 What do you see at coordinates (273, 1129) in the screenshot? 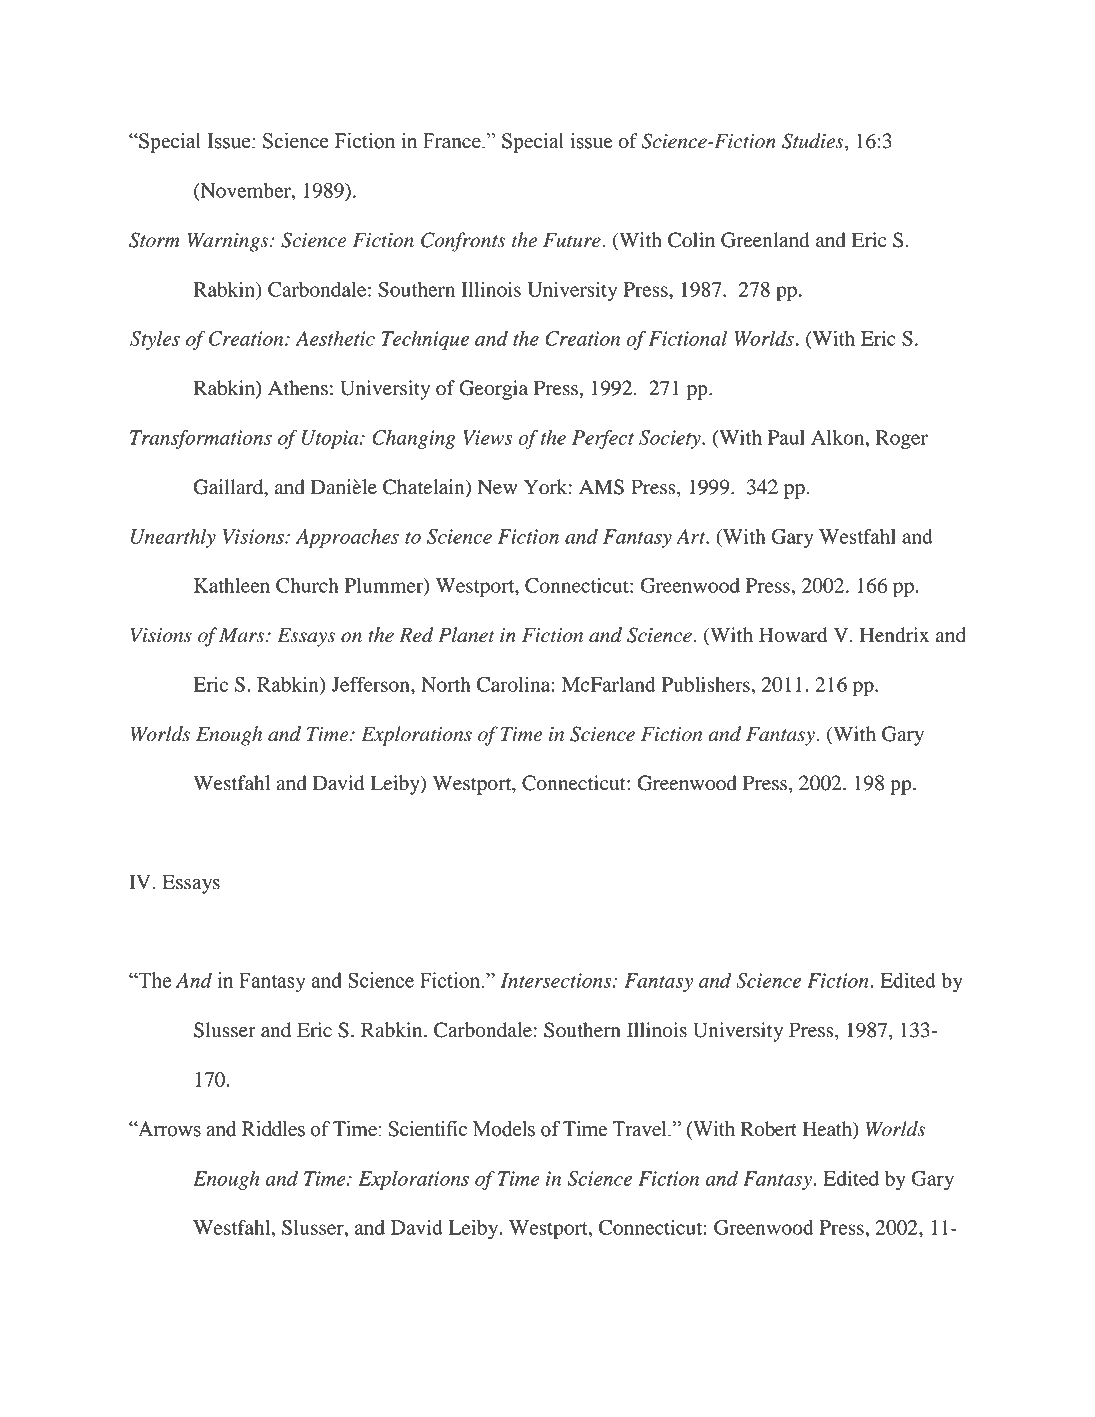
I see `Riddles` at bounding box center [273, 1129].
